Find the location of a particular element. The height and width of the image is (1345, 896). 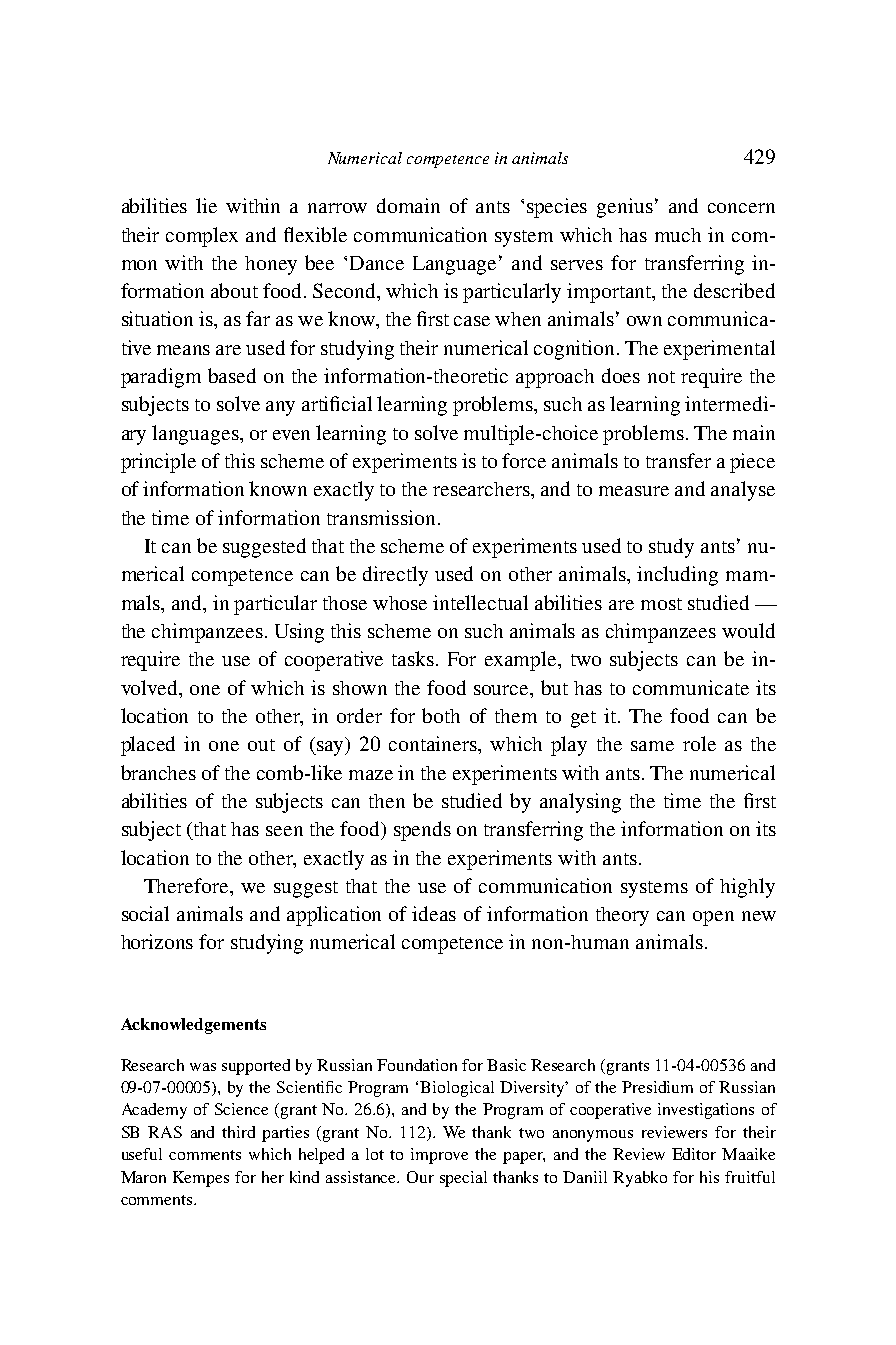

complex is located at coordinates (202, 237).
